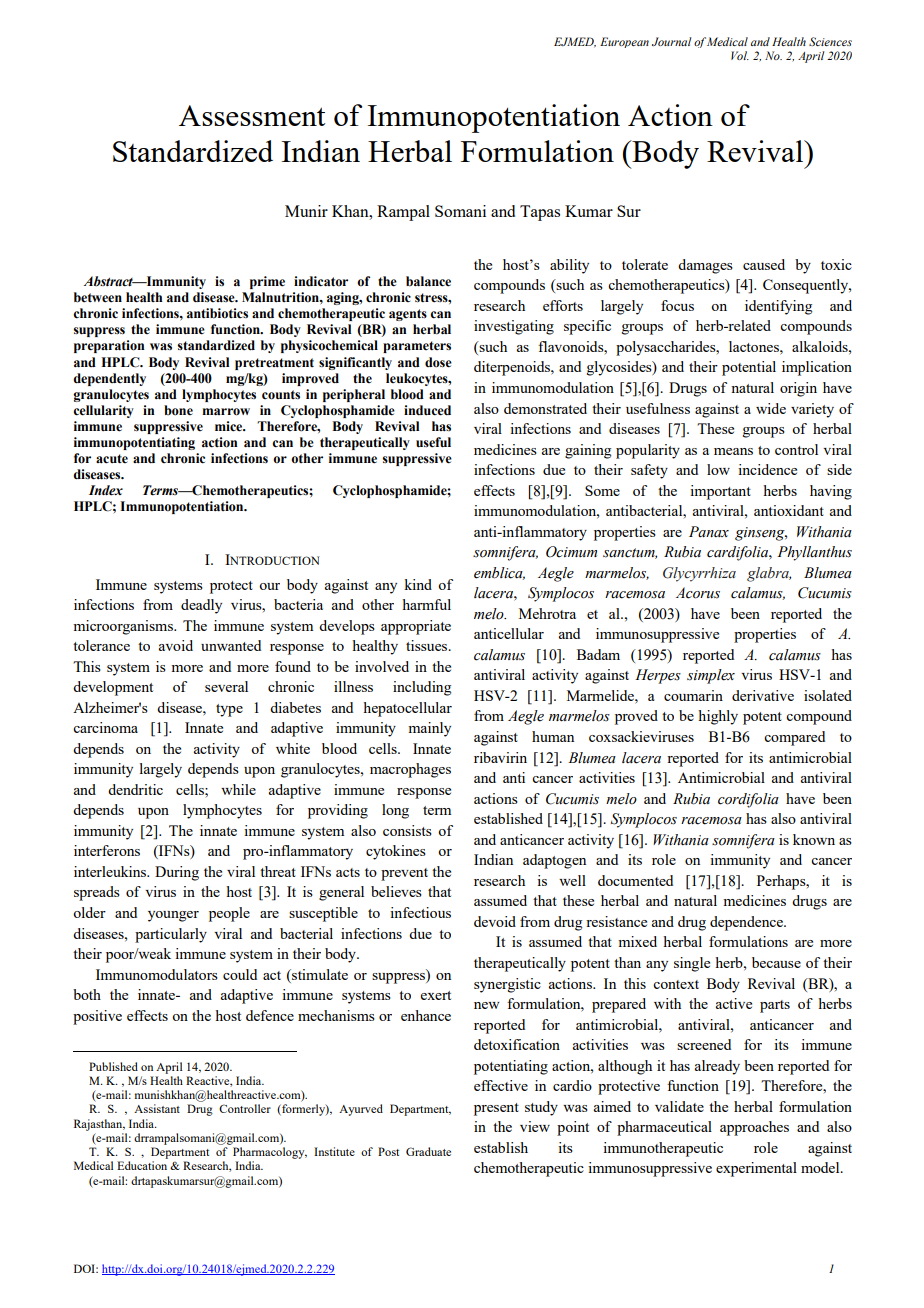  What do you see at coordinates (755, 346) in the screenshot?
I see `lactones` at bounding box center [755, 346].
